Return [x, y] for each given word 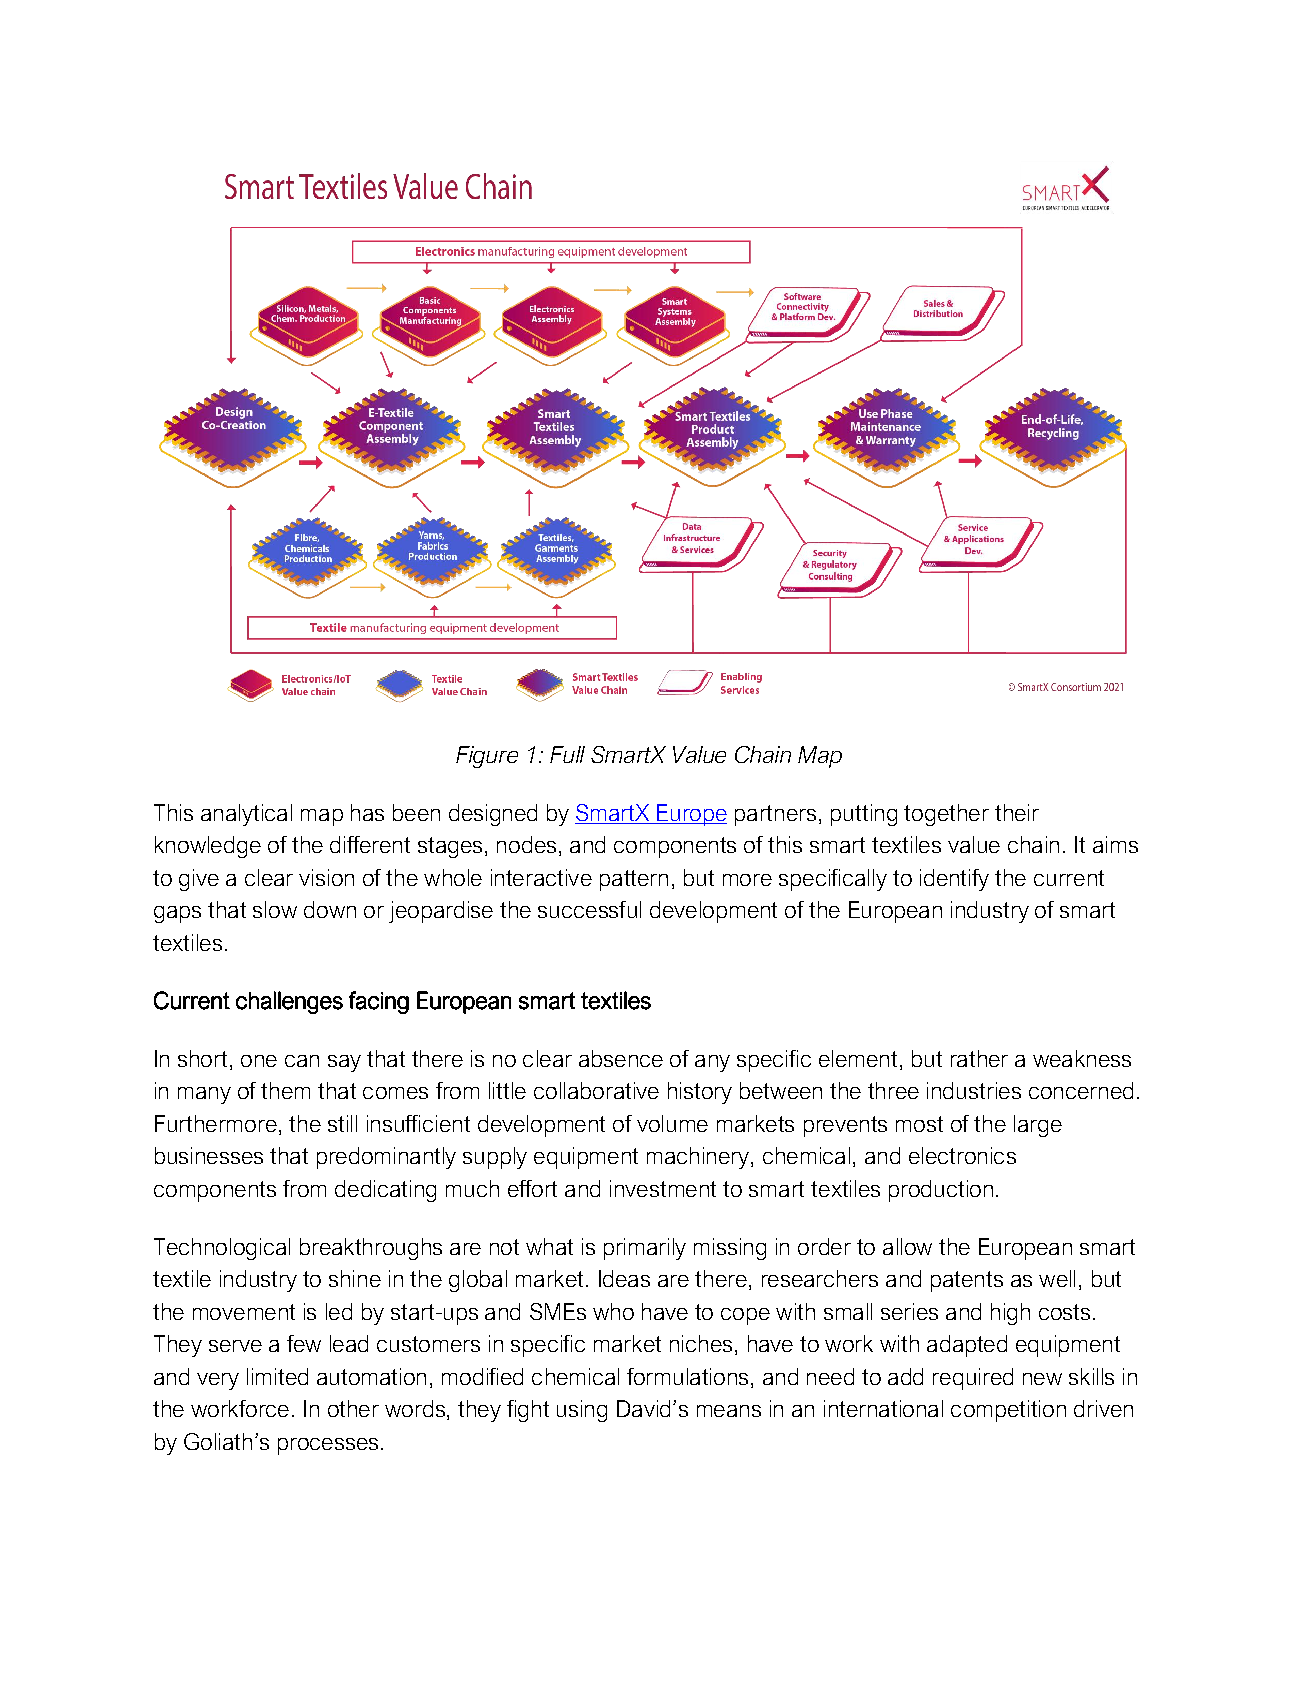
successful [589, 909]
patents [967, 1281]
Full [567, 754]
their [1017, 812]
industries [974, 1090]
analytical [246, 815]
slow [275, 909]
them [285, 1090]
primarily [645, 1249]
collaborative [596, 1090]
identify [954, 880]
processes [328, 1446]
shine [355, 1278]
